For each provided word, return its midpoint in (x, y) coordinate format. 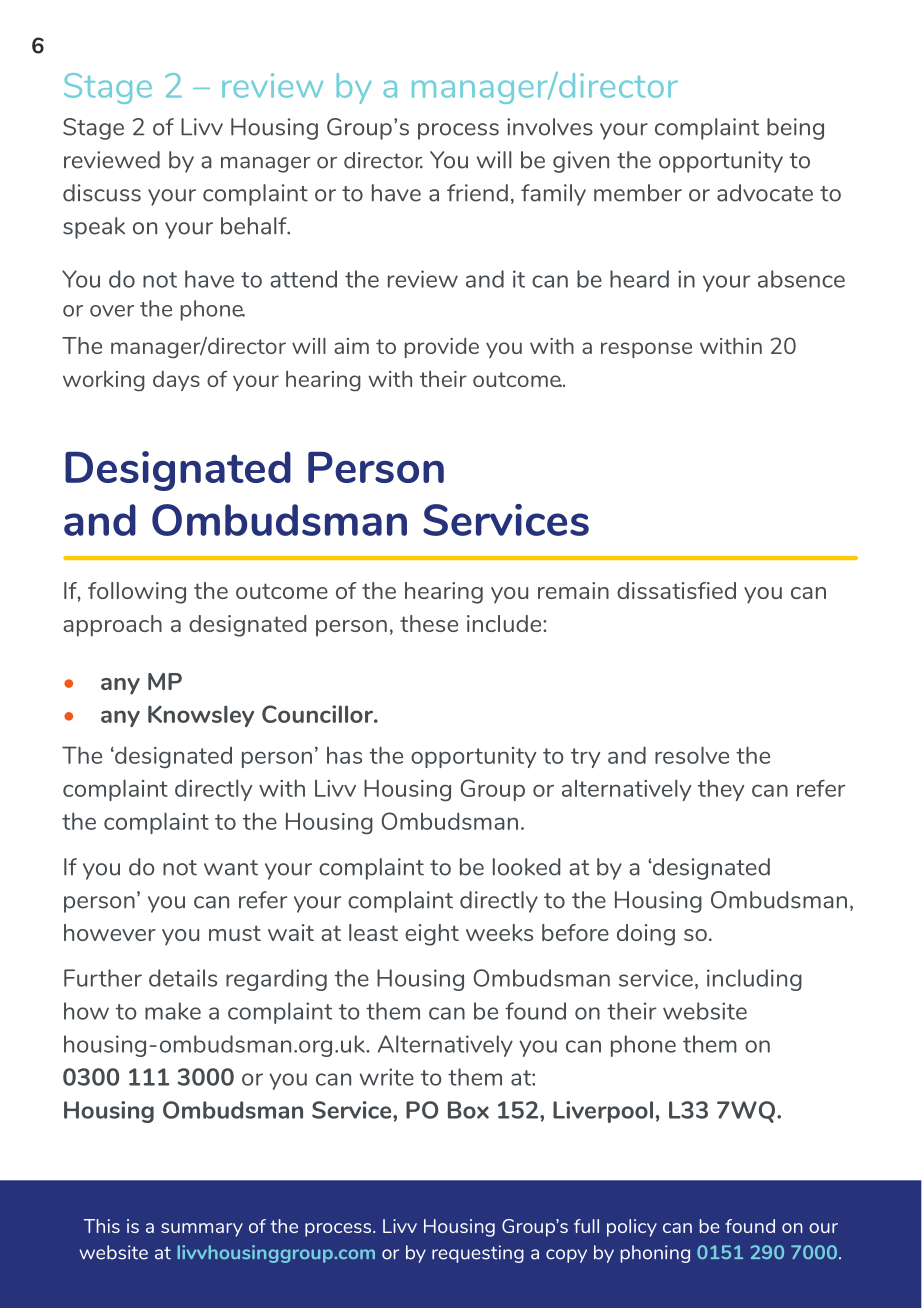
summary (202, 1230)
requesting (478, 1254)
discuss (102, 193)
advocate (765, 193)
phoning (655, 1254)
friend (477, 193)
